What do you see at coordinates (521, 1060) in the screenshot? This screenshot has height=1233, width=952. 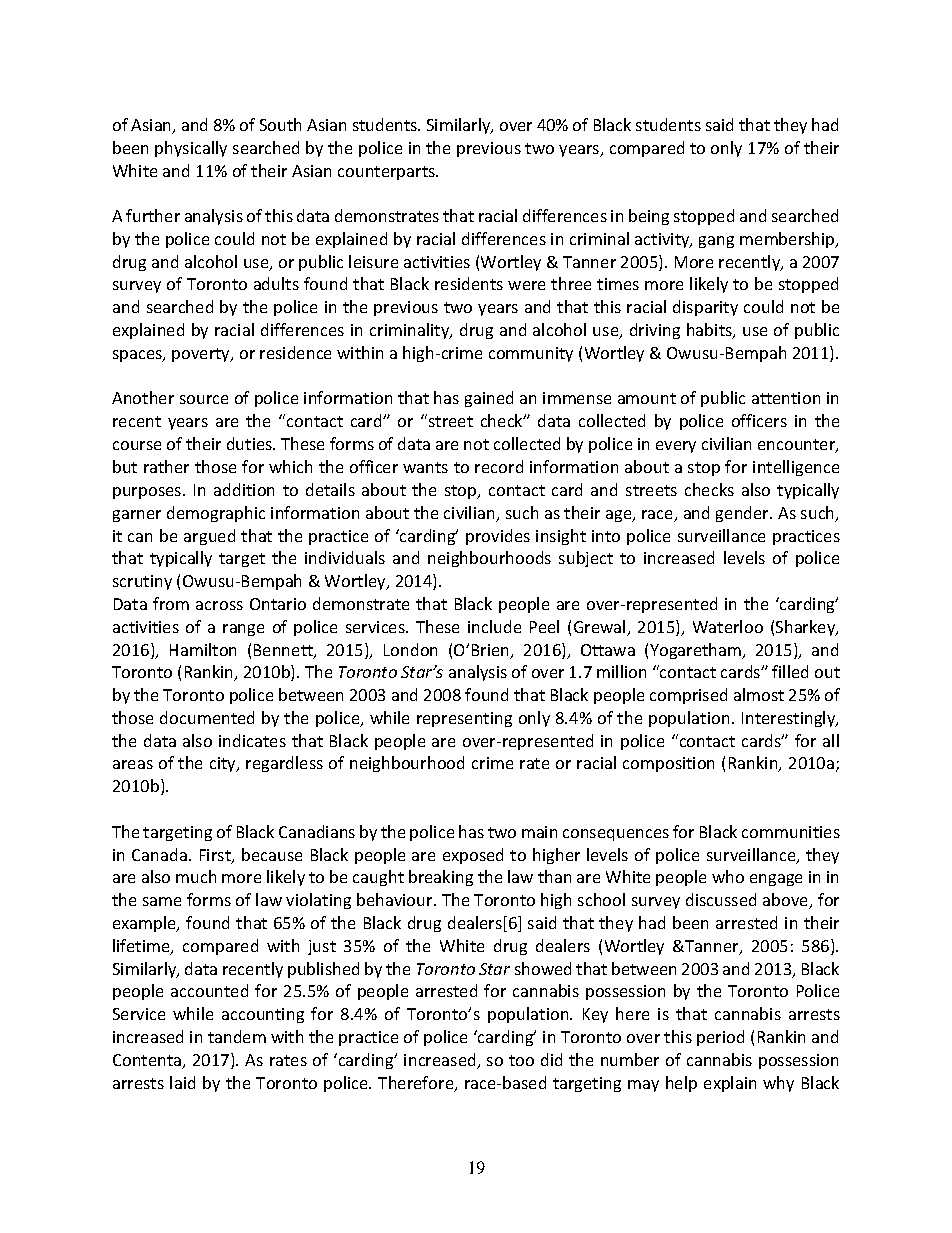 I see `too` at bounding box center [521, 1060].
